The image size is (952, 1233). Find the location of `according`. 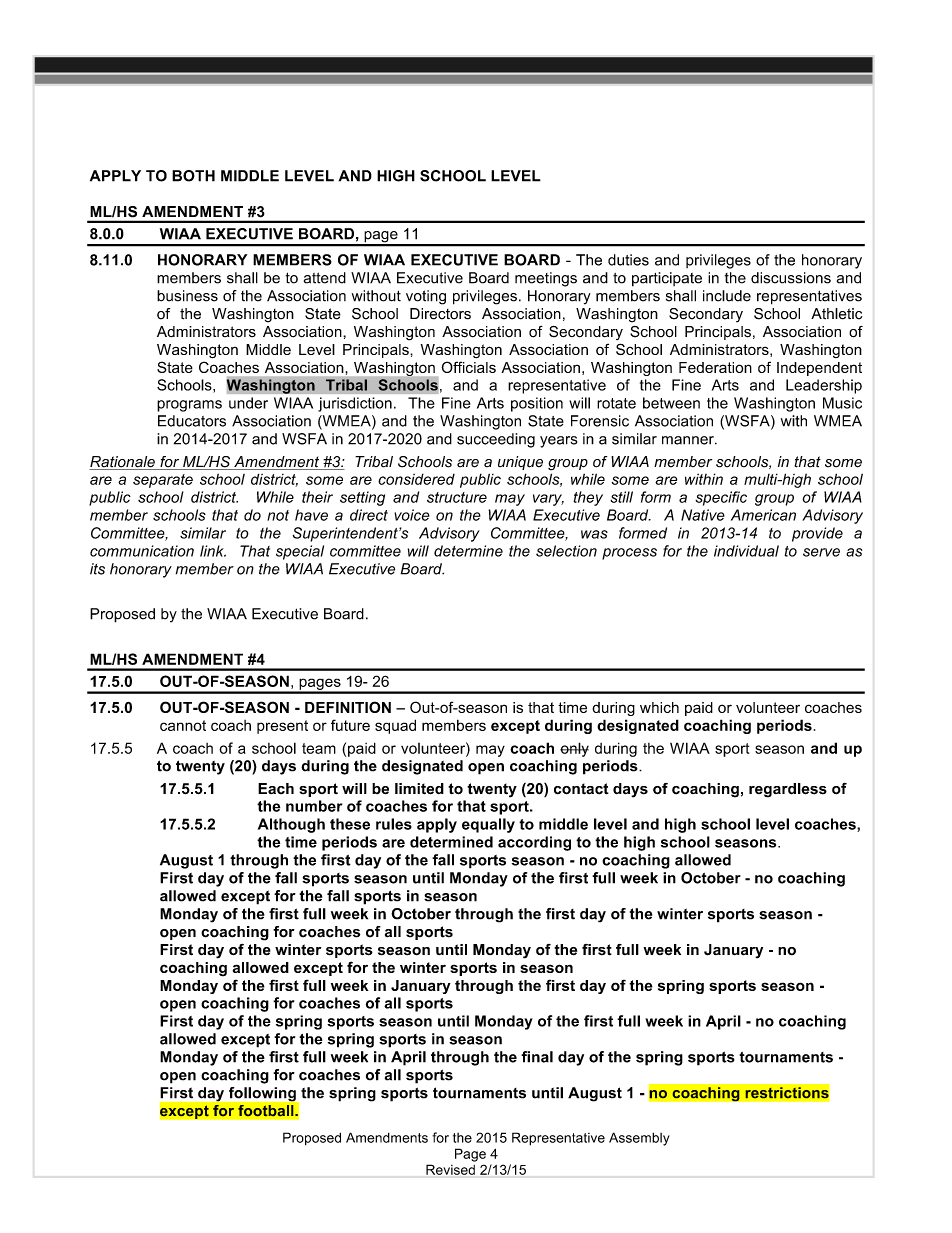

according is located at coordinates (534, 843).
